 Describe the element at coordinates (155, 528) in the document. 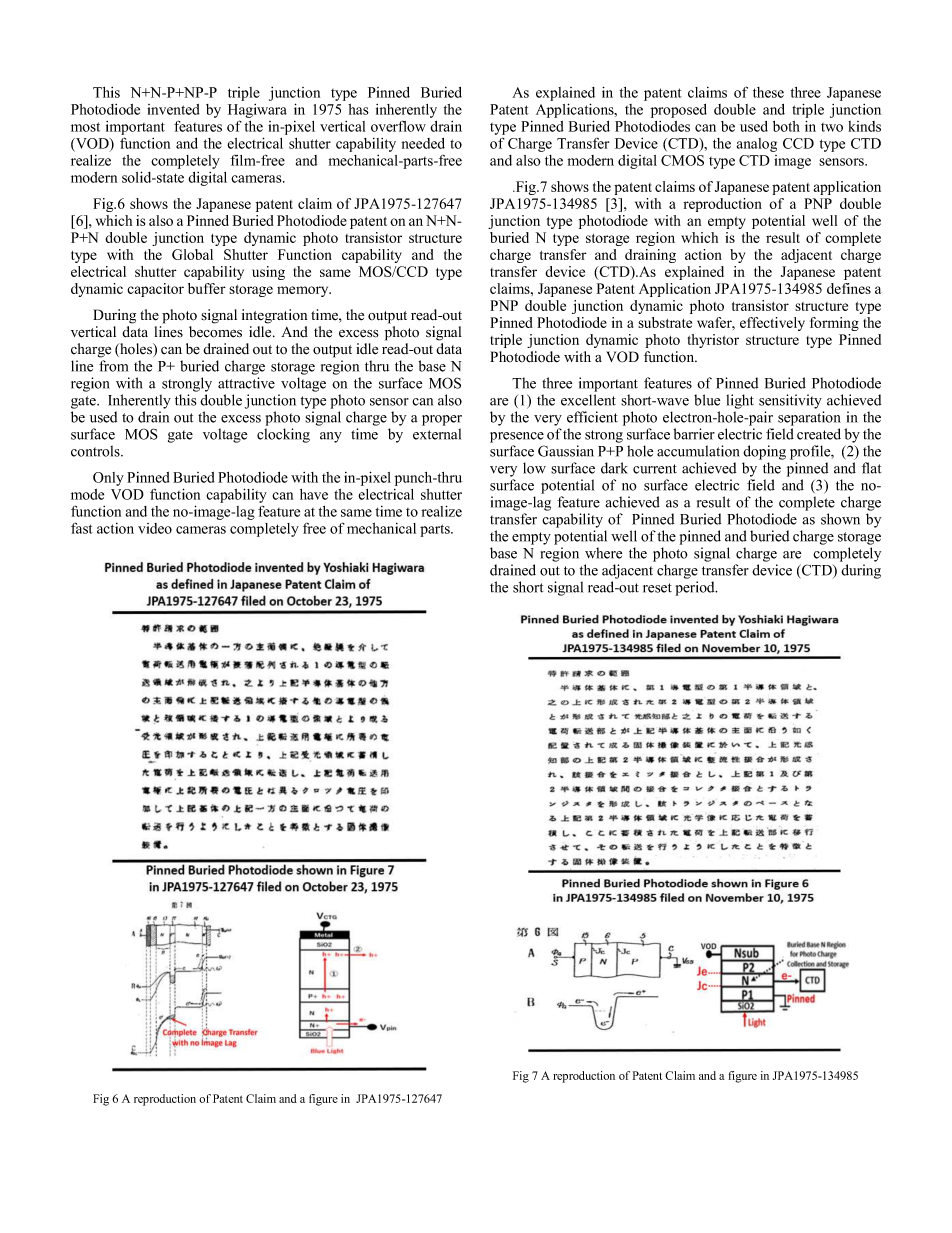

I see `video` at that location.
